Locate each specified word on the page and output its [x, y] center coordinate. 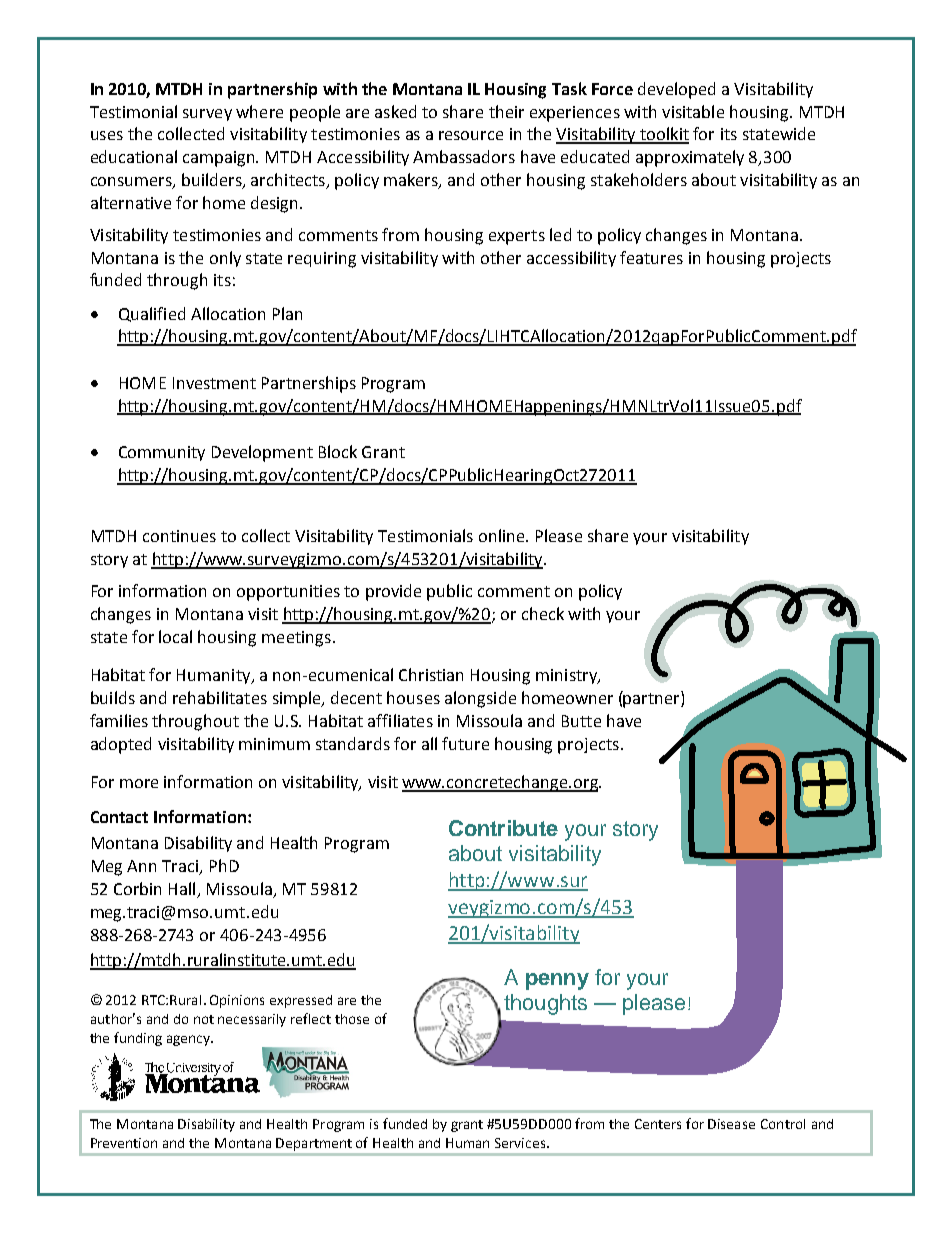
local [175, 636]
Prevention [124, 1143]
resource [471, 135]
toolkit [663, 135]
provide [393, 592]
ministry [567, 676]
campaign [220, 159]
